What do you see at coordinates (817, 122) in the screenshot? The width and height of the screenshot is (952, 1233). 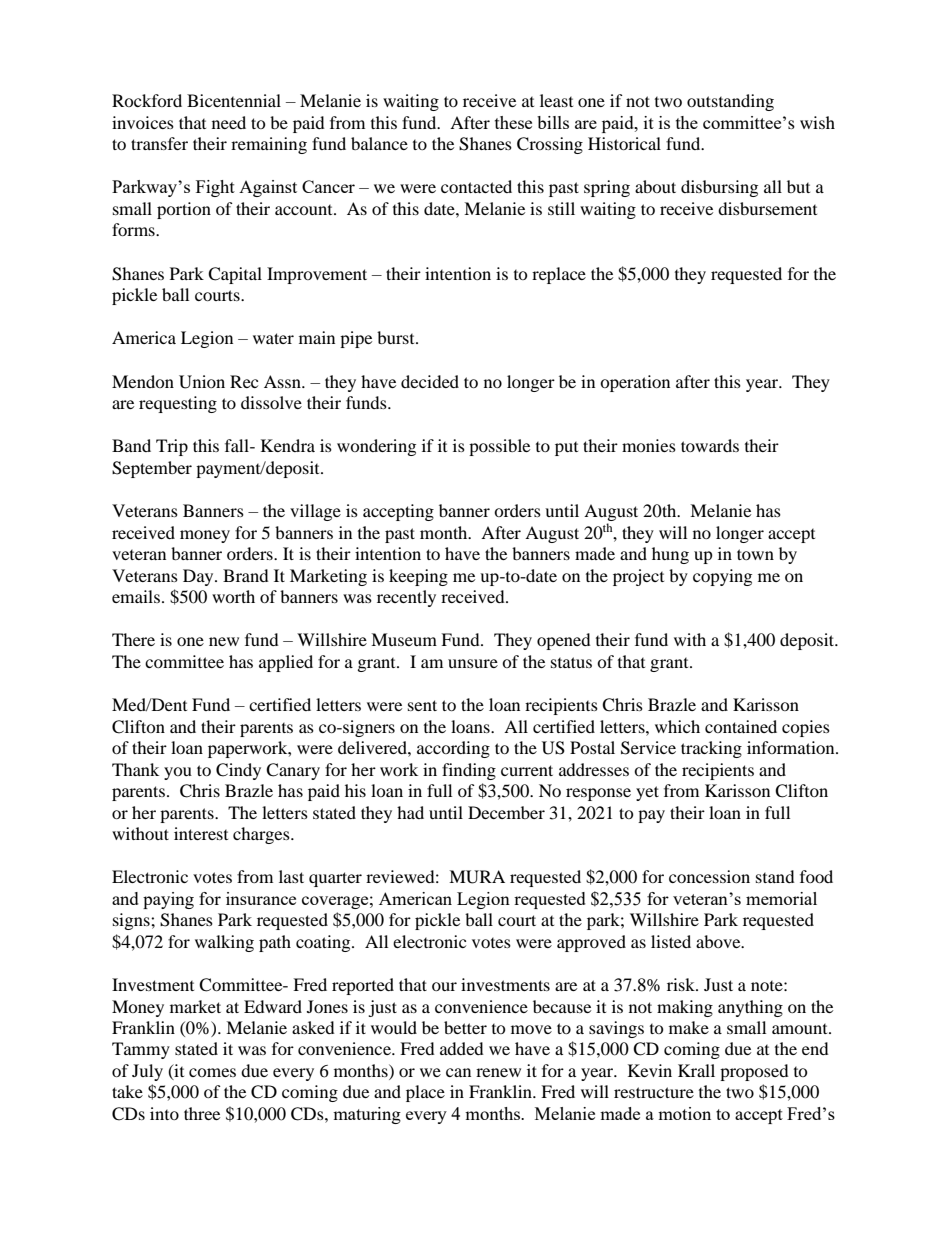 I see `wish` at bounding box center [817, 122].
